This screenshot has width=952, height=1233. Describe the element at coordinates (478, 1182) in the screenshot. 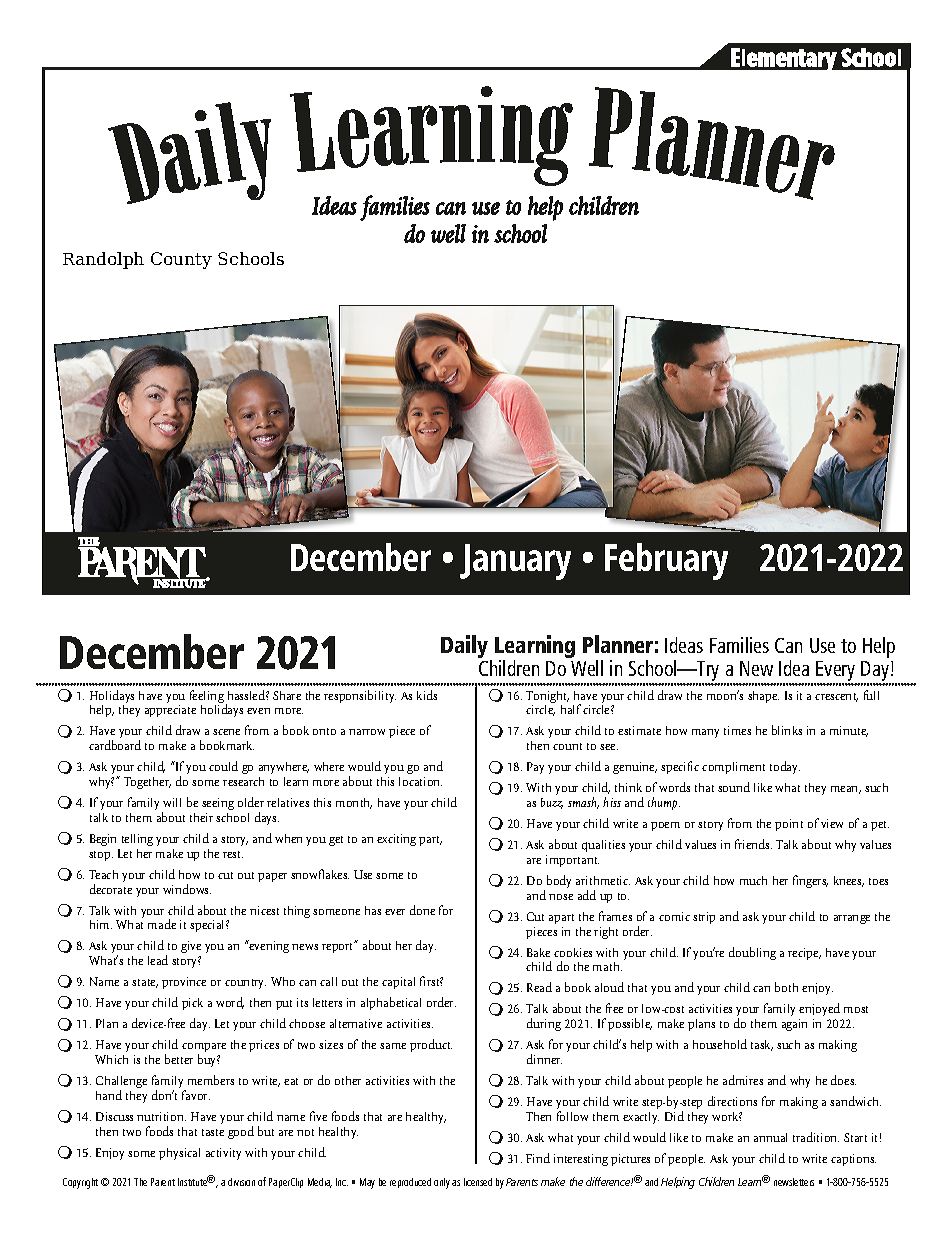

I see `licensed` at that location.
